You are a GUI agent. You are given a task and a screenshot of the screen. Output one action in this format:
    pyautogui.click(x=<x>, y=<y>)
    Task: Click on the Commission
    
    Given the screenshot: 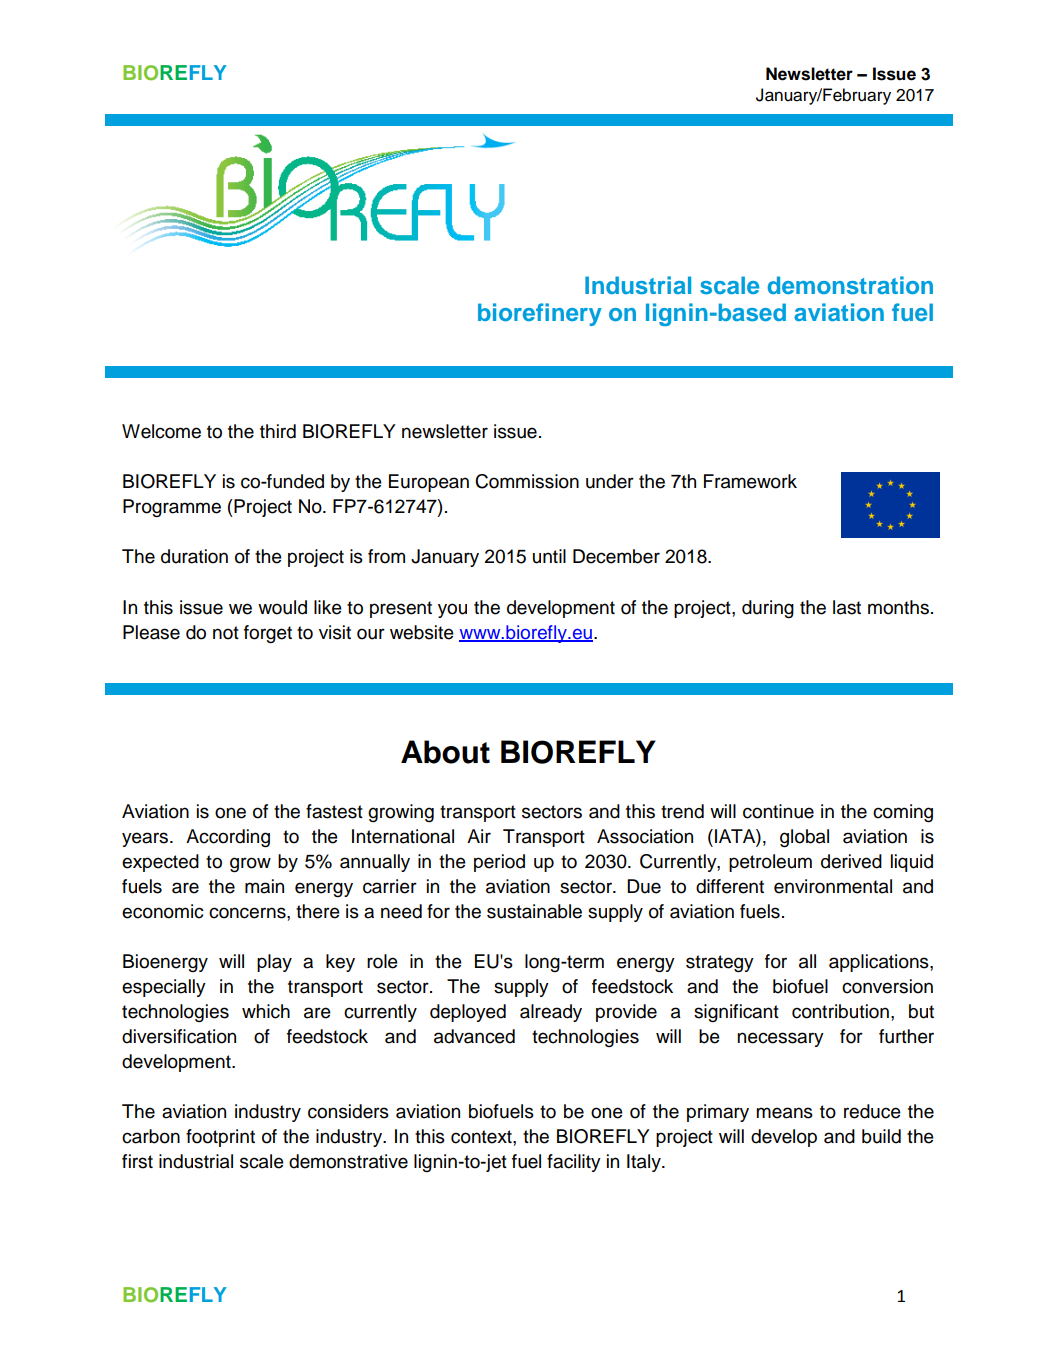 What is the action you would take?
    pyautogui.click(x=527, y=481)
